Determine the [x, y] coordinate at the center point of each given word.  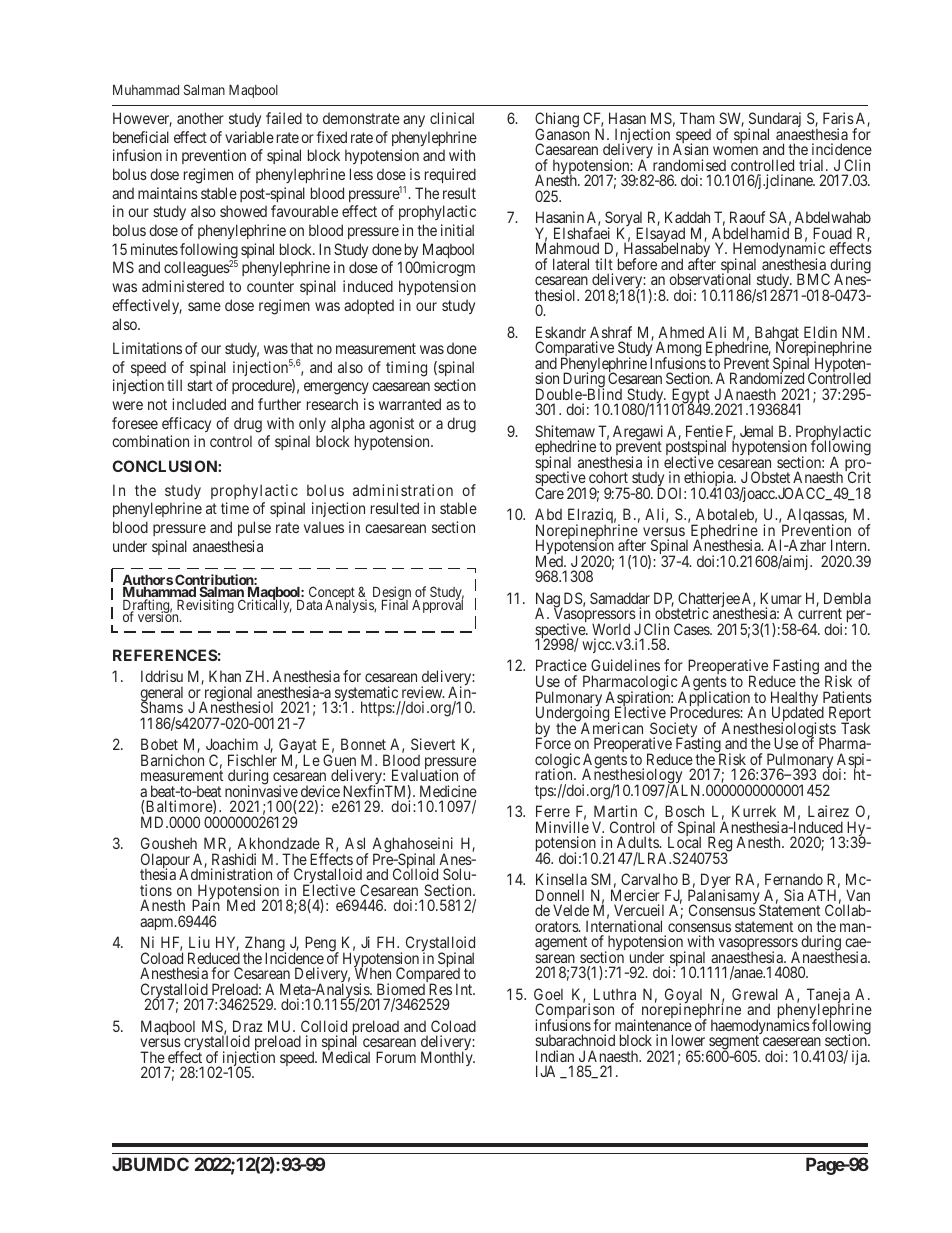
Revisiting [204, 607]
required [450, 175]
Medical [346, 1057]
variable [249, 137]
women [735, 150]
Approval [437, 605]
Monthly [448, 1058]
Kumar [781, 598]
